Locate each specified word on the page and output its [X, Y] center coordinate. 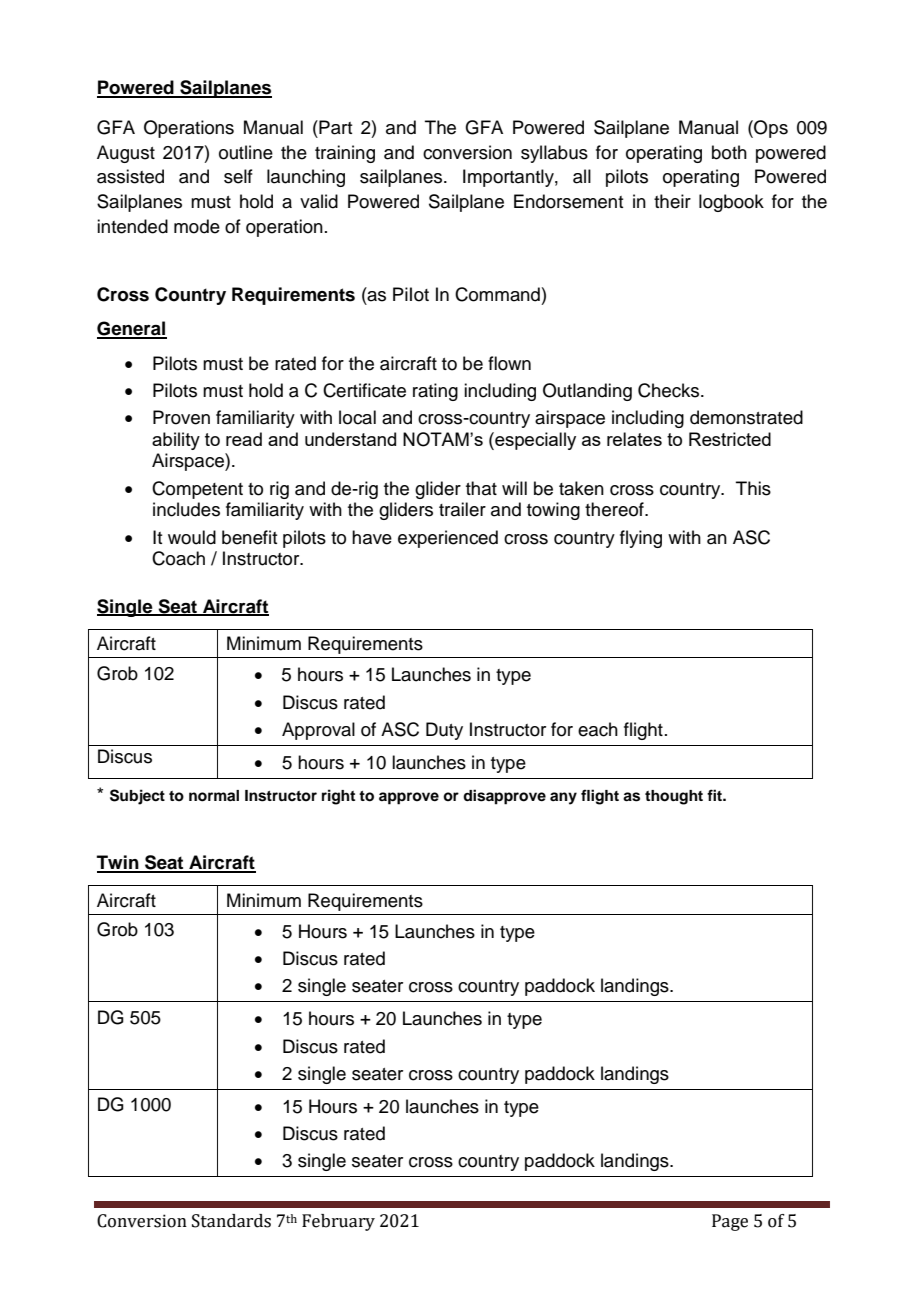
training [345, 154]
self [238, 176]
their [672, 201]
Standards [231, 1221]
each [598, 729]
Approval [318, 731]
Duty [444, 731]
